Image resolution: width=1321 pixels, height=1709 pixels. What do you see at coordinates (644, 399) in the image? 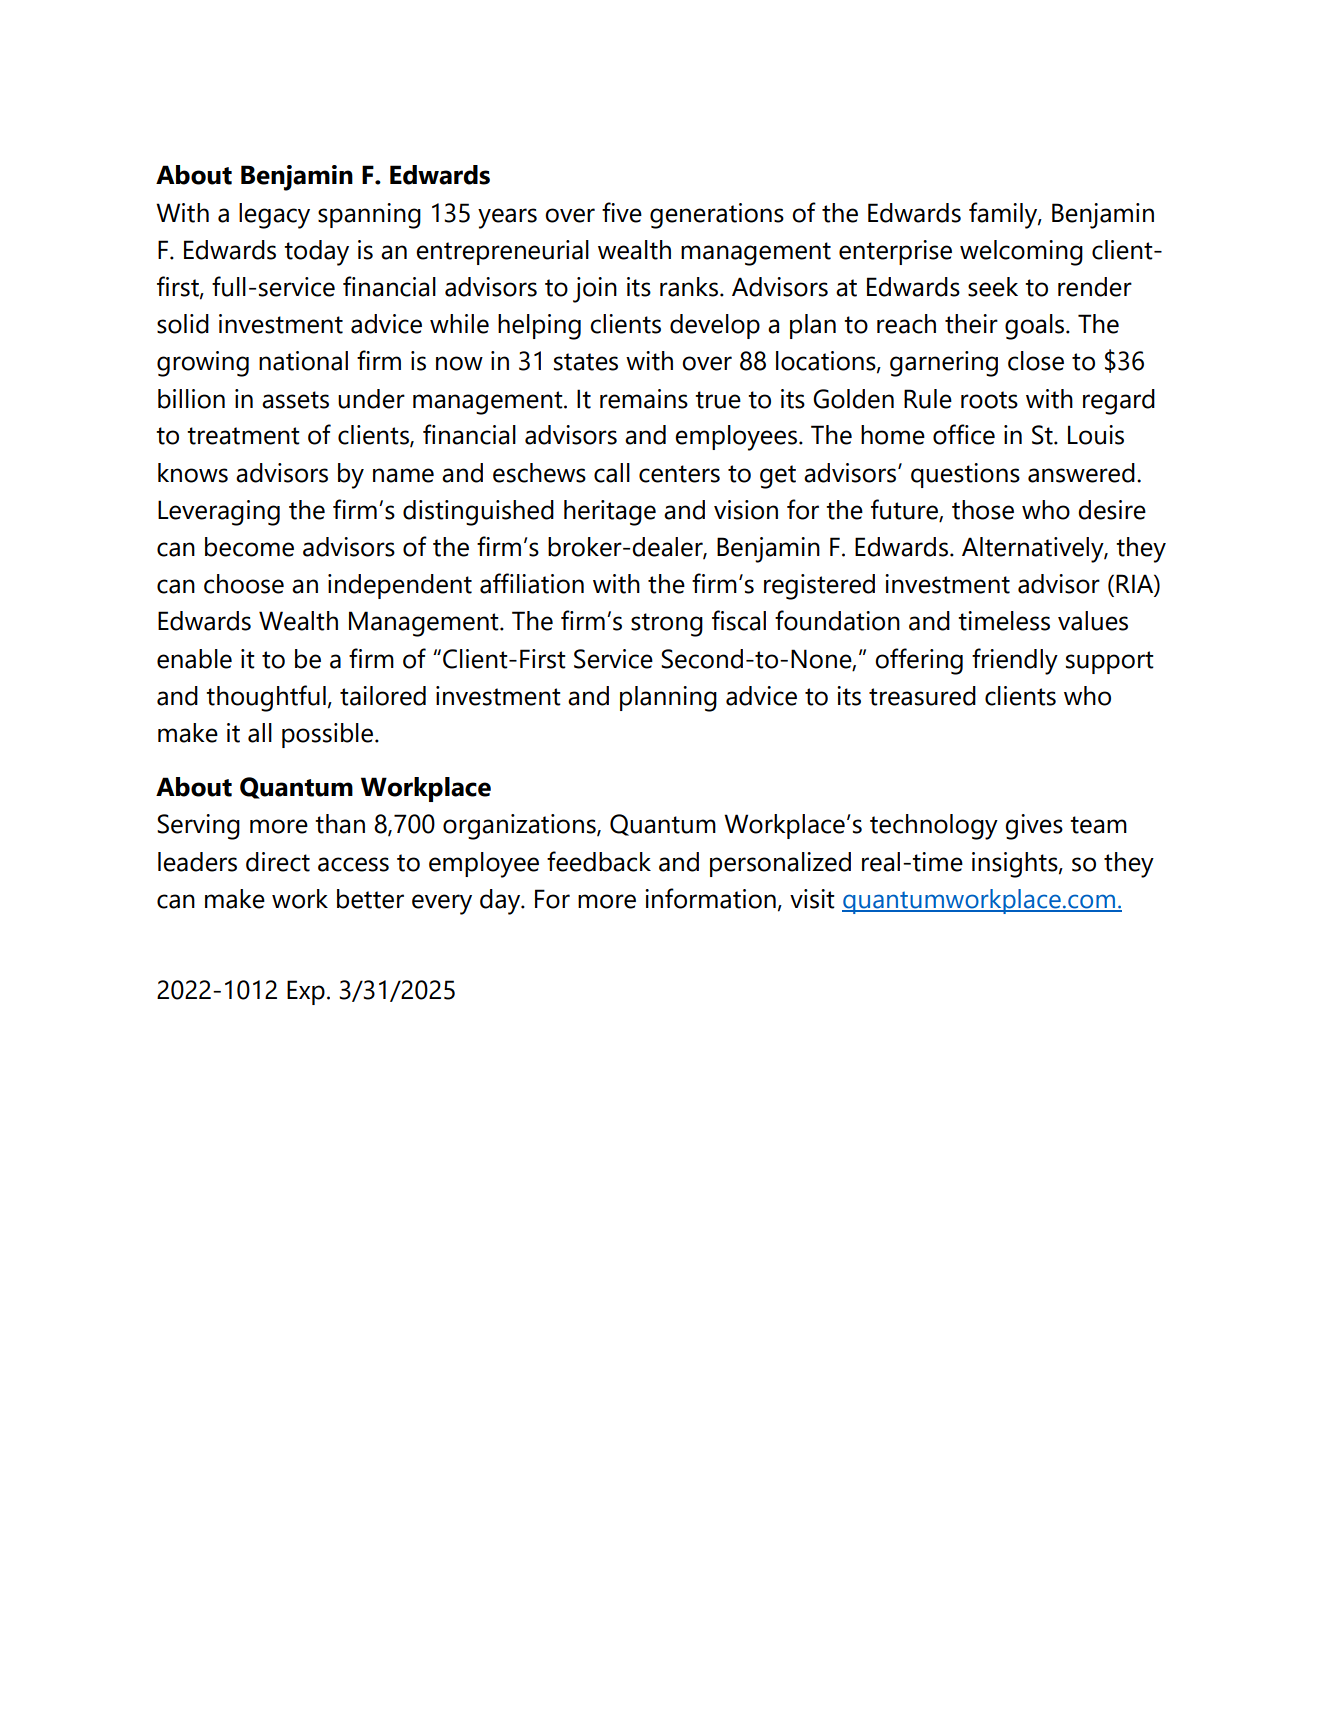
I see `remains` at bounding box center [644, 399].
